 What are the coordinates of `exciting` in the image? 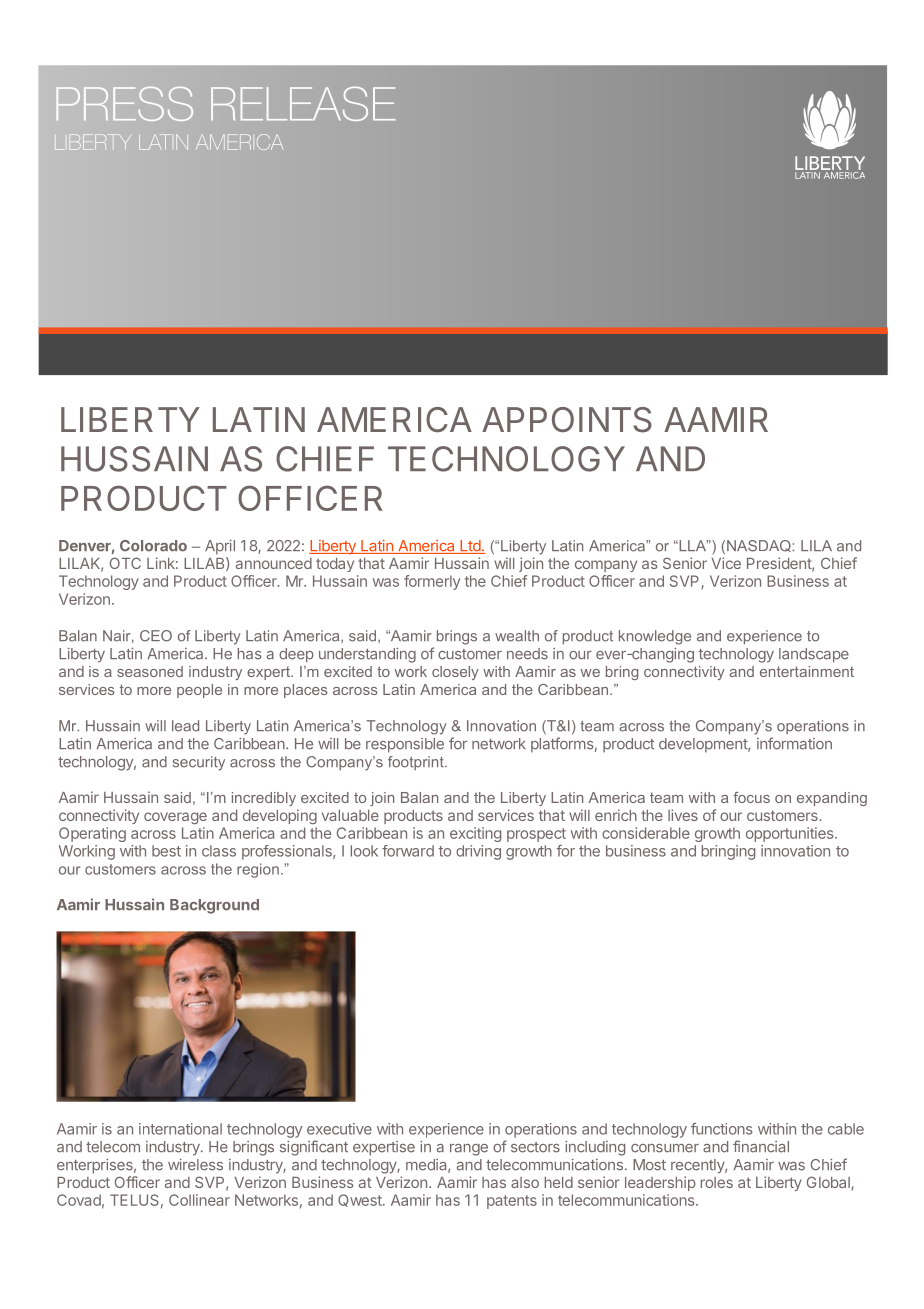 It's located at (475, 834).
